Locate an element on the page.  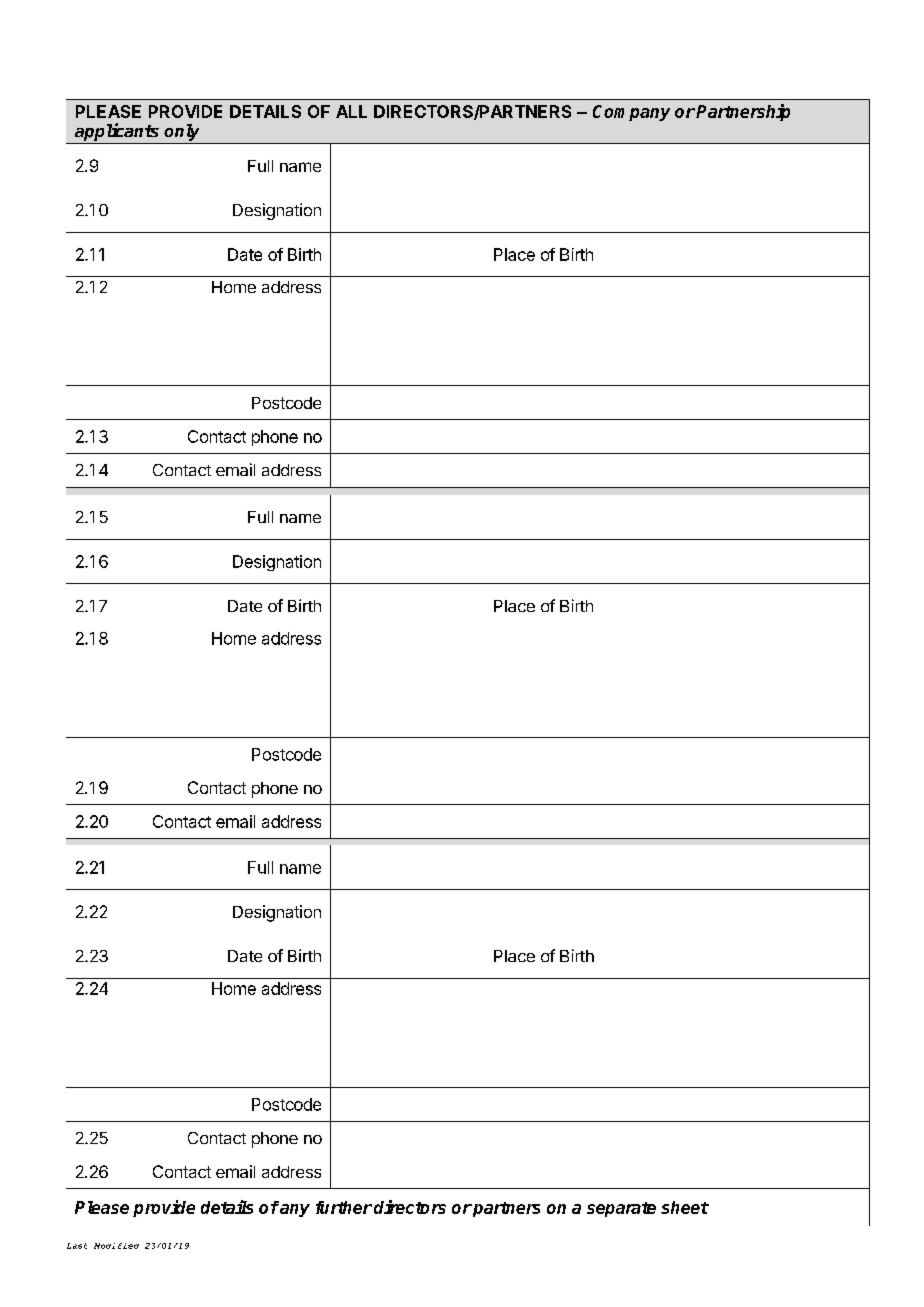
further is located at coordinates (344, 1207).
